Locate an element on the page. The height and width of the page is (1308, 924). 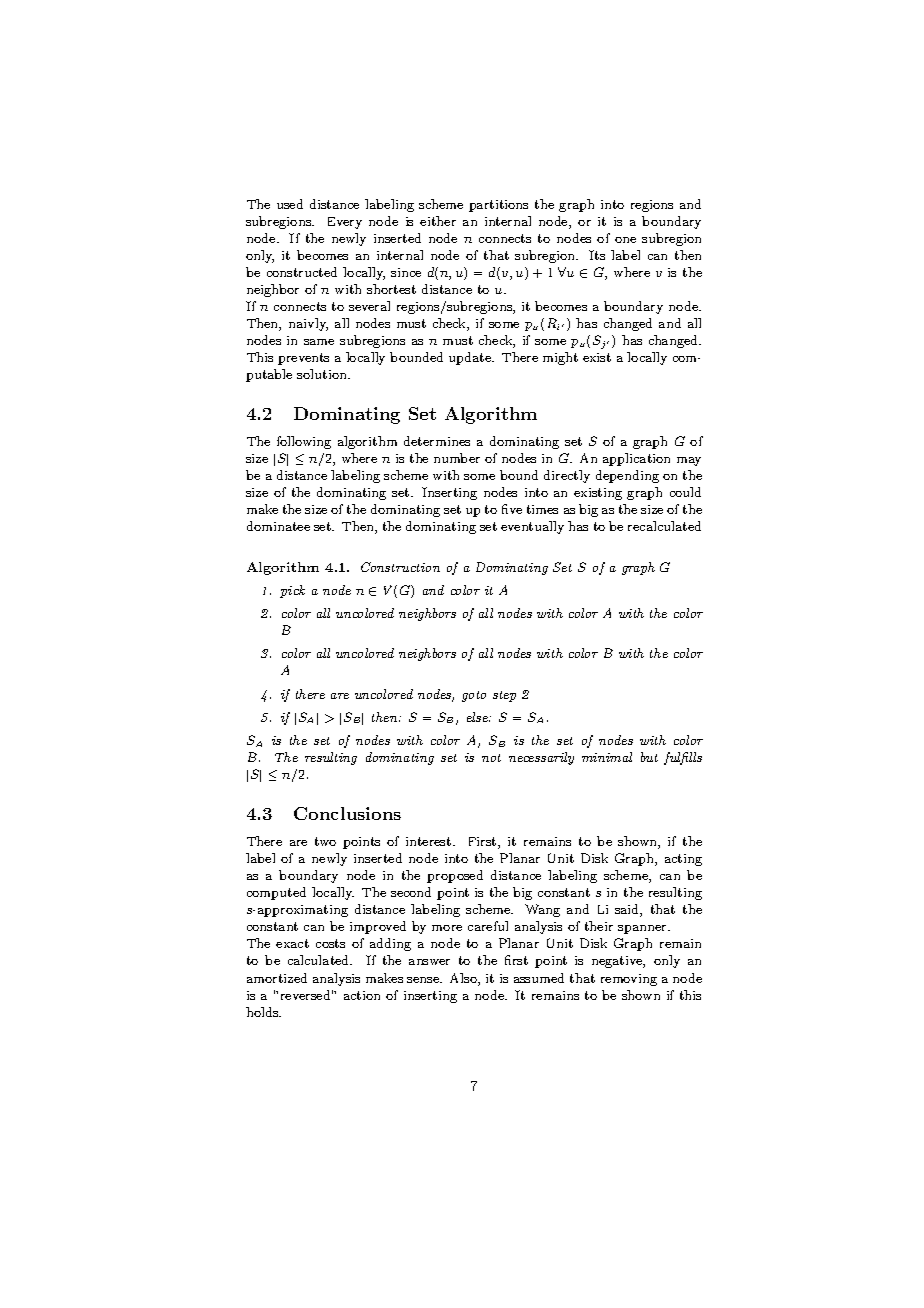
but is located at coordinates (649, 757).
